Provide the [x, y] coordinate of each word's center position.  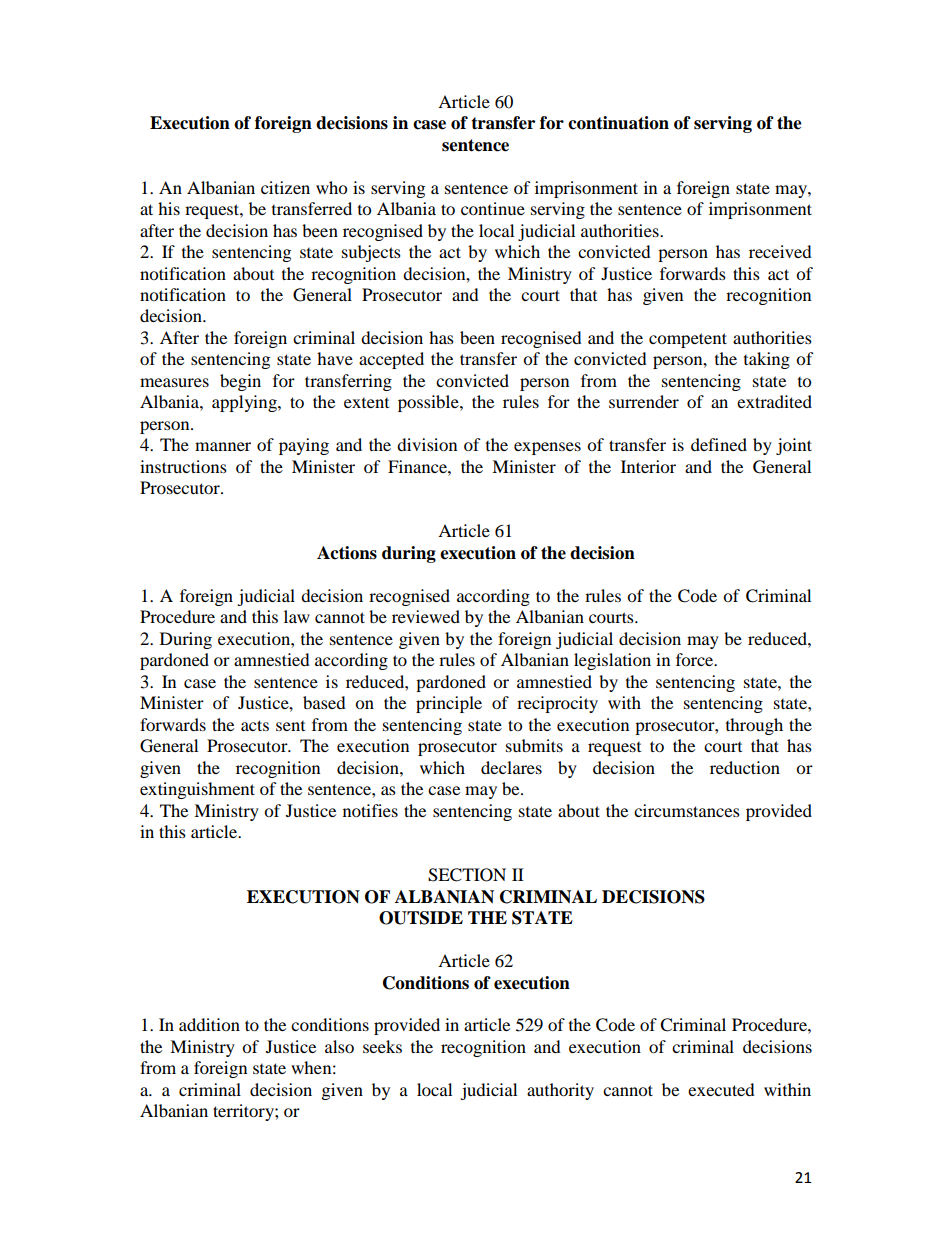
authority [560, 1091]
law [297, 616]
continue [493, 208]
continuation [618, 123]
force [696, 659]
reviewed [426, 616]
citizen [285, 187]
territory [244, 1112]
